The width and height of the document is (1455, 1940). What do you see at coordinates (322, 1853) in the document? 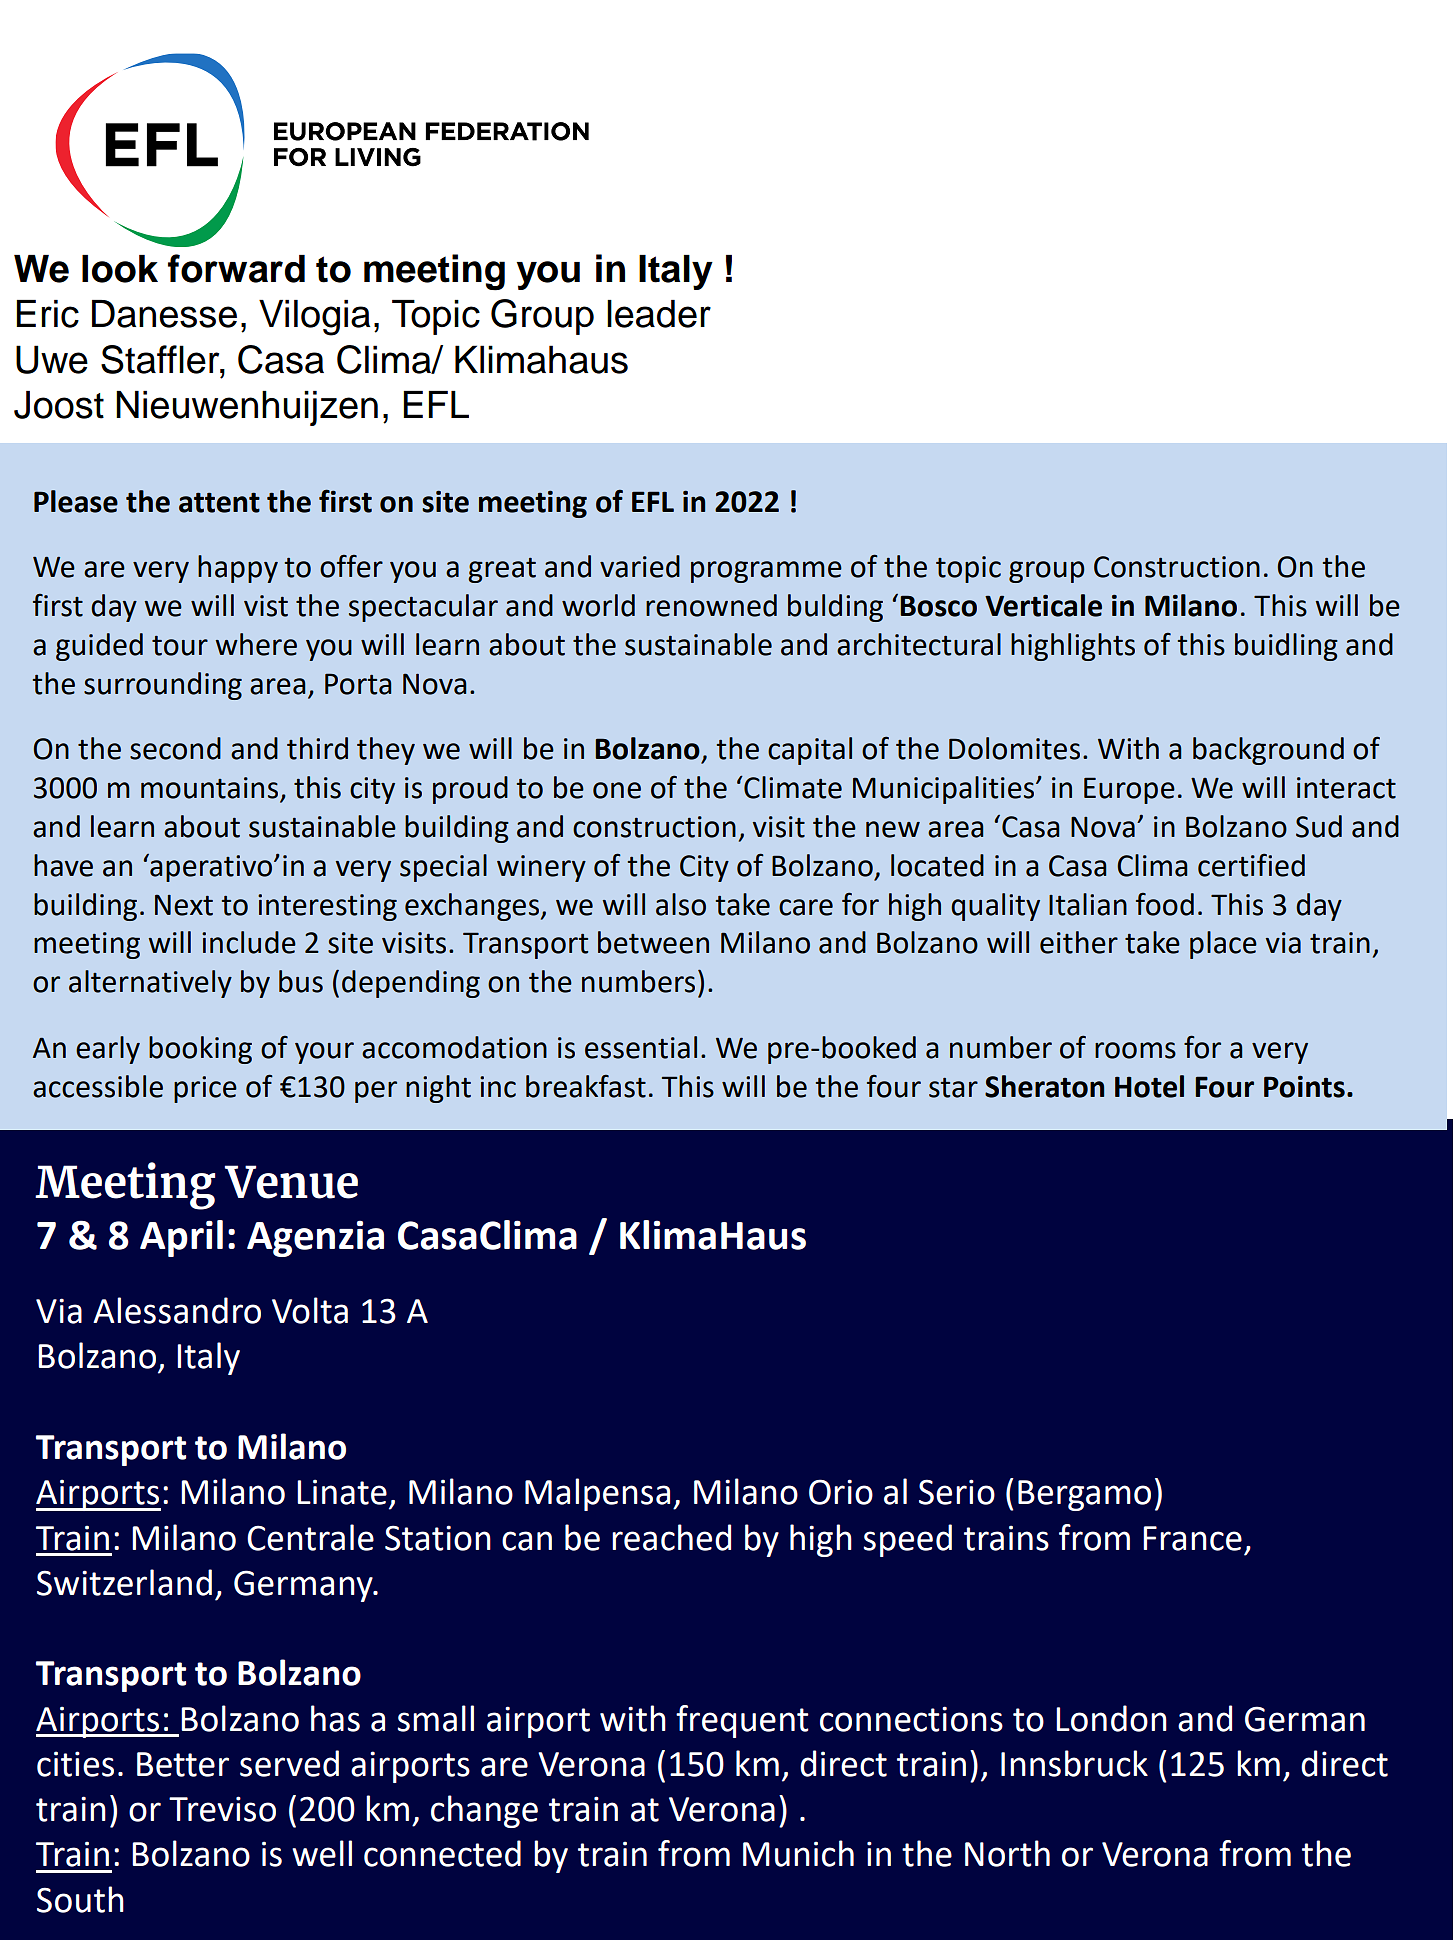
I see `well` at bounding box center [322, 1853].
